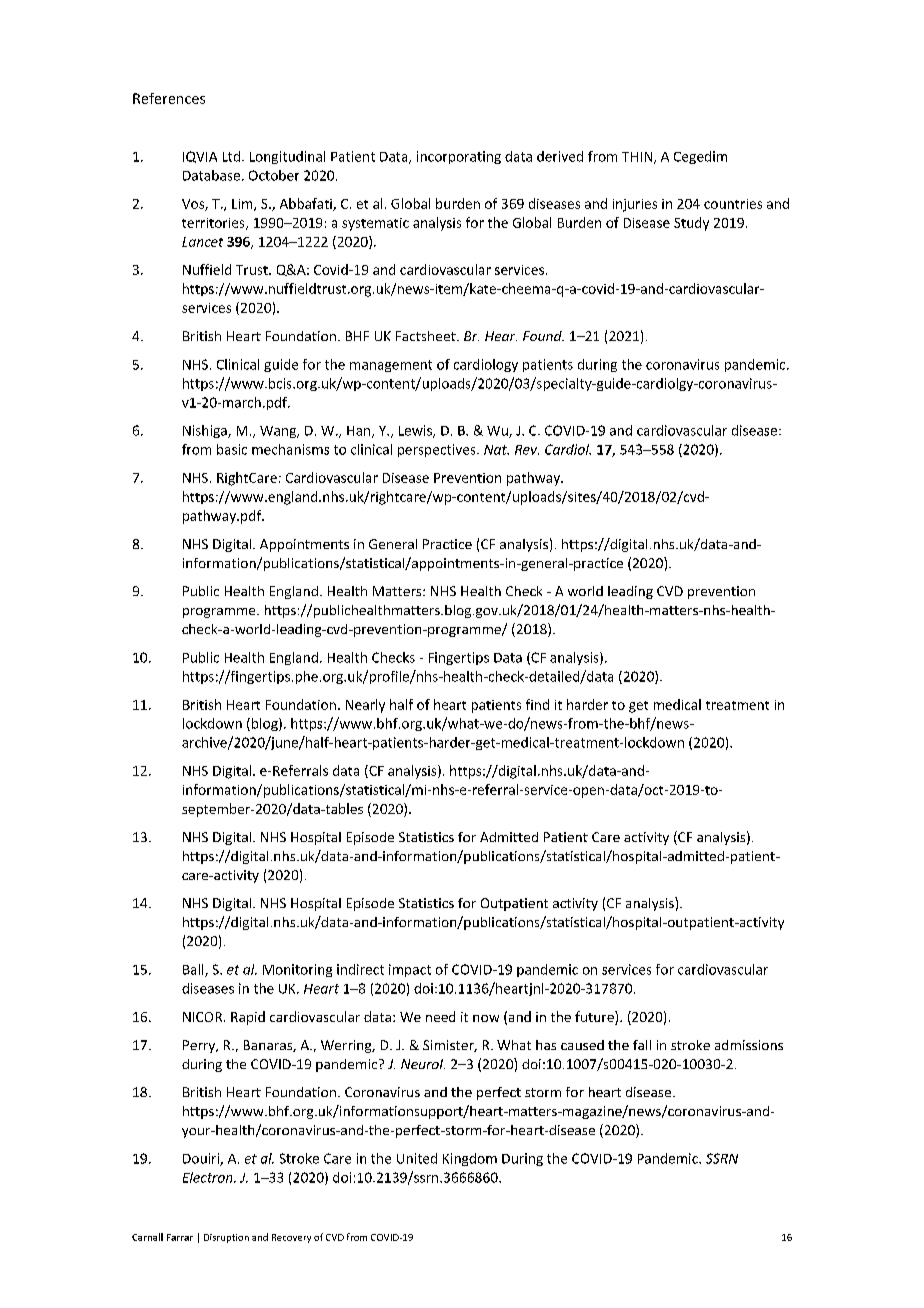 This page has width=924, height=1308. Describe the element at coordinates (642, 1045) in the page. I see `fall` at that location.
